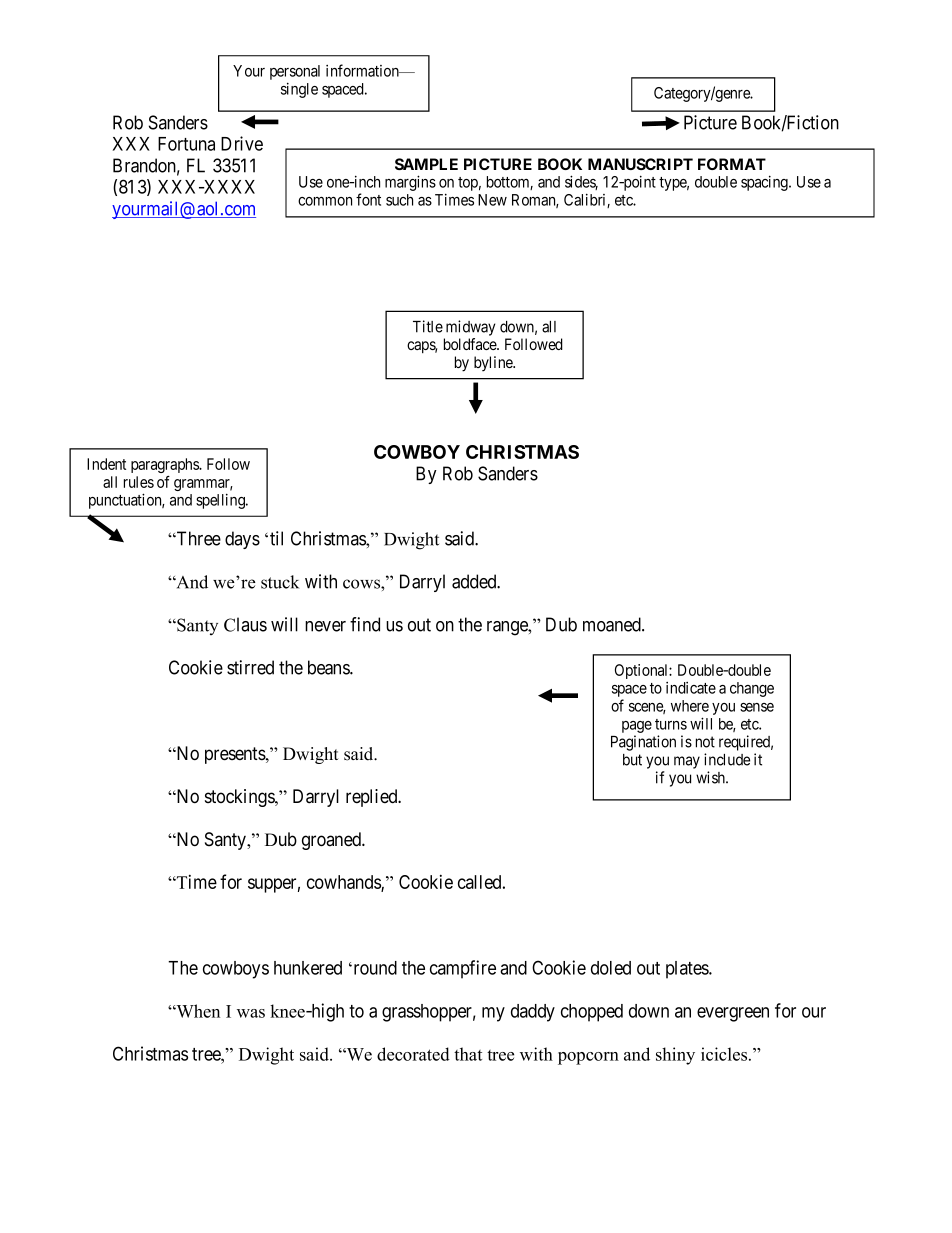  What do you see at coordinates (373, 798) in the page?
I see `replied` at bounding box center [373, 798].
